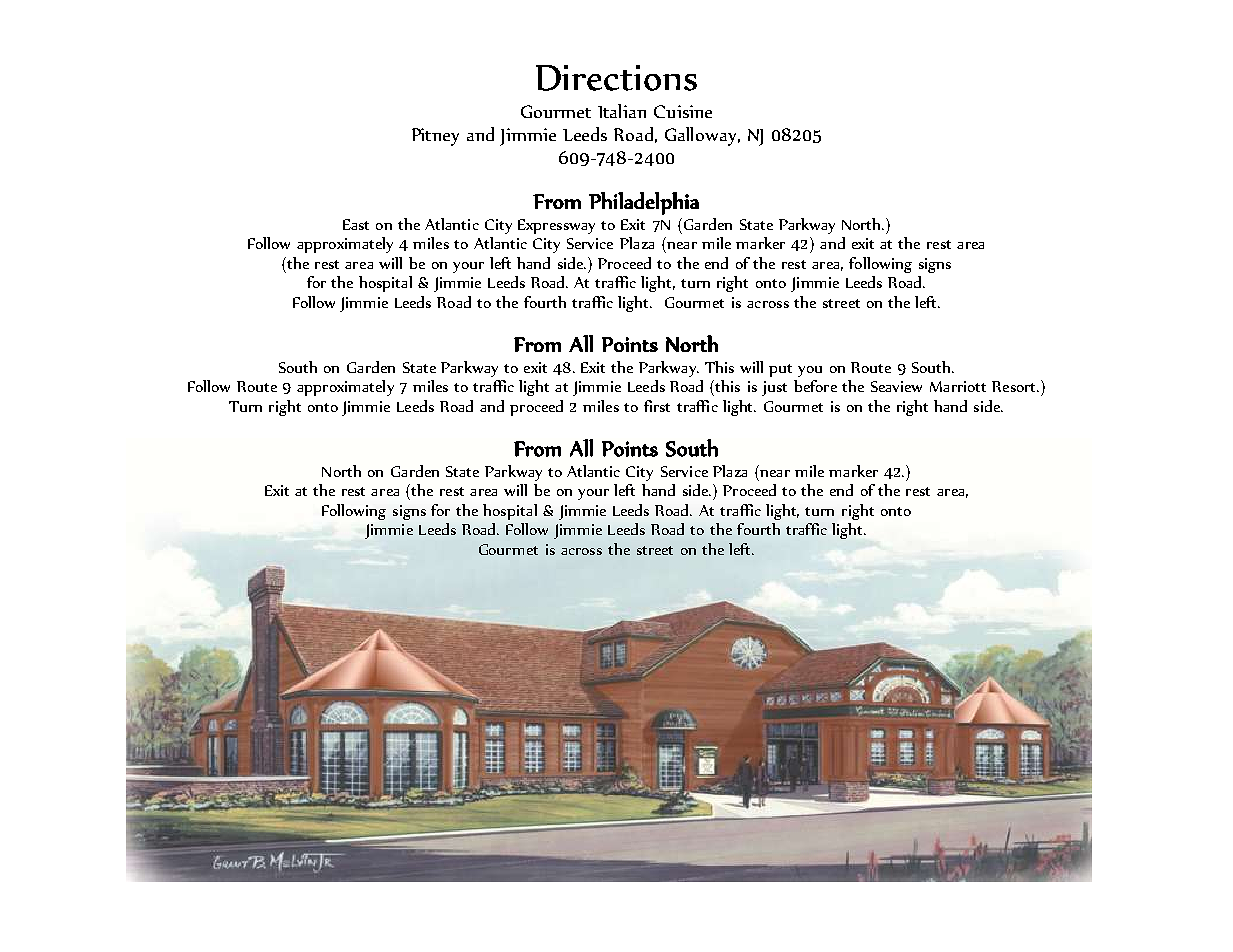 This screenshot has height=952, width=1233. What do you see at coordinates (780, 370) in the screenshot?
I see `put` at bounding box center [780, 370].
